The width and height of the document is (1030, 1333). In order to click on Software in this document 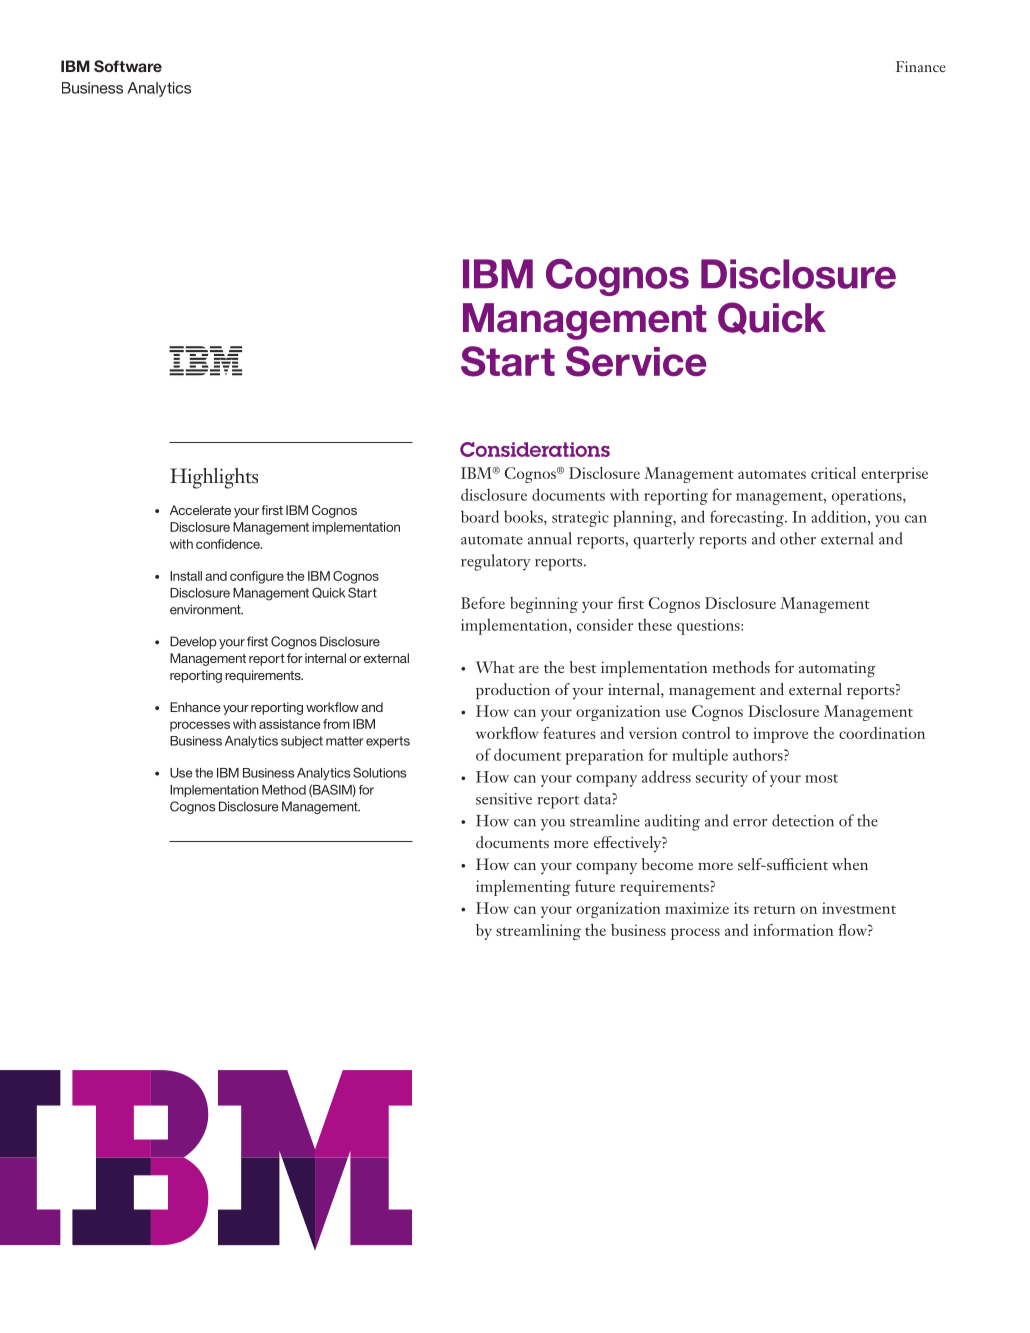, I will do `click(128, 66)`.
